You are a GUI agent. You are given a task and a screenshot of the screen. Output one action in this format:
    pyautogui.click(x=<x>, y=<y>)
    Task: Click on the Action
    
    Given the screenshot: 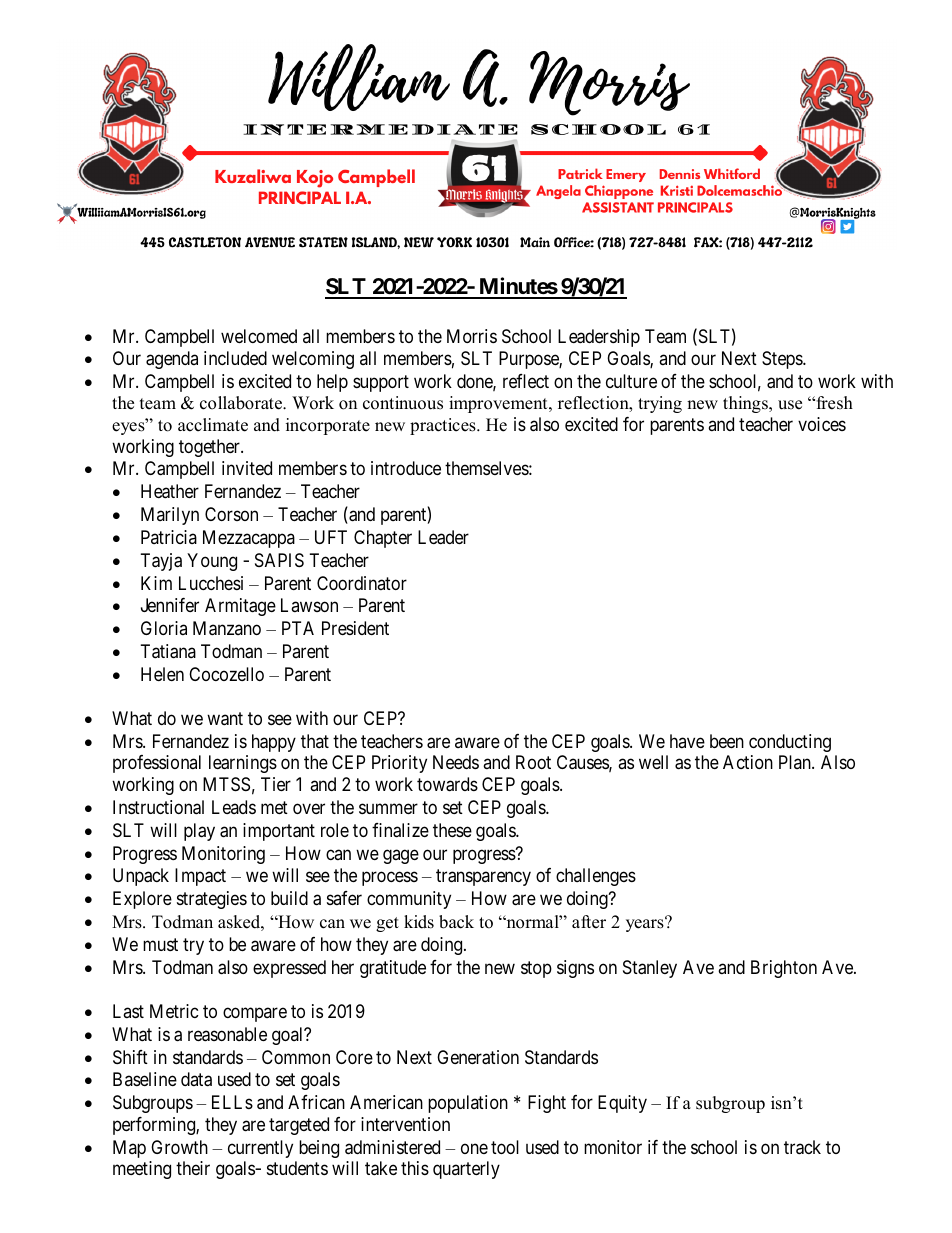 What is the action you would take?
    pyautogui.click(x=748, y=762)
